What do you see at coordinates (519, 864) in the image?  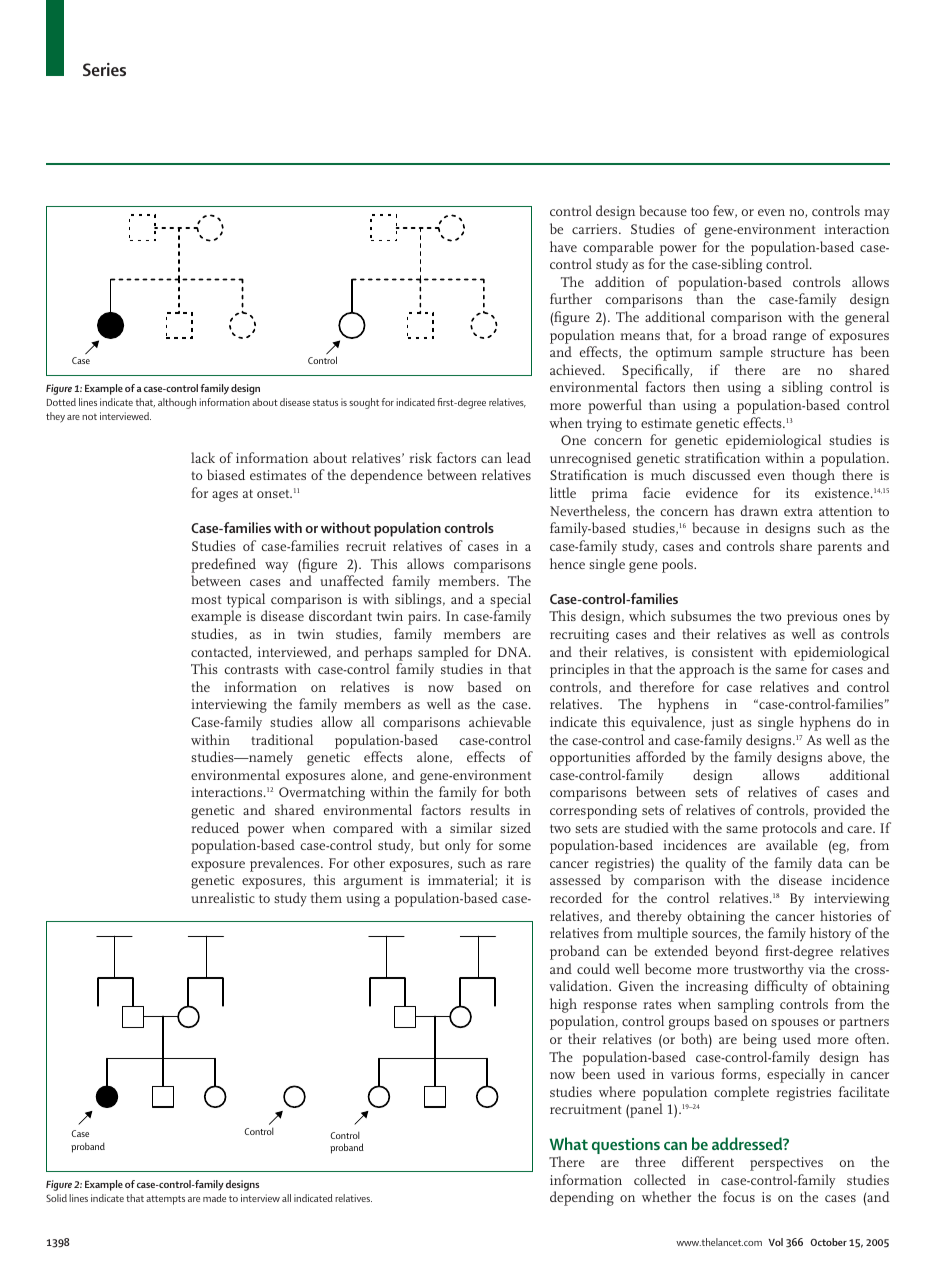 I see `rare` at bounding box center [519, 864].
